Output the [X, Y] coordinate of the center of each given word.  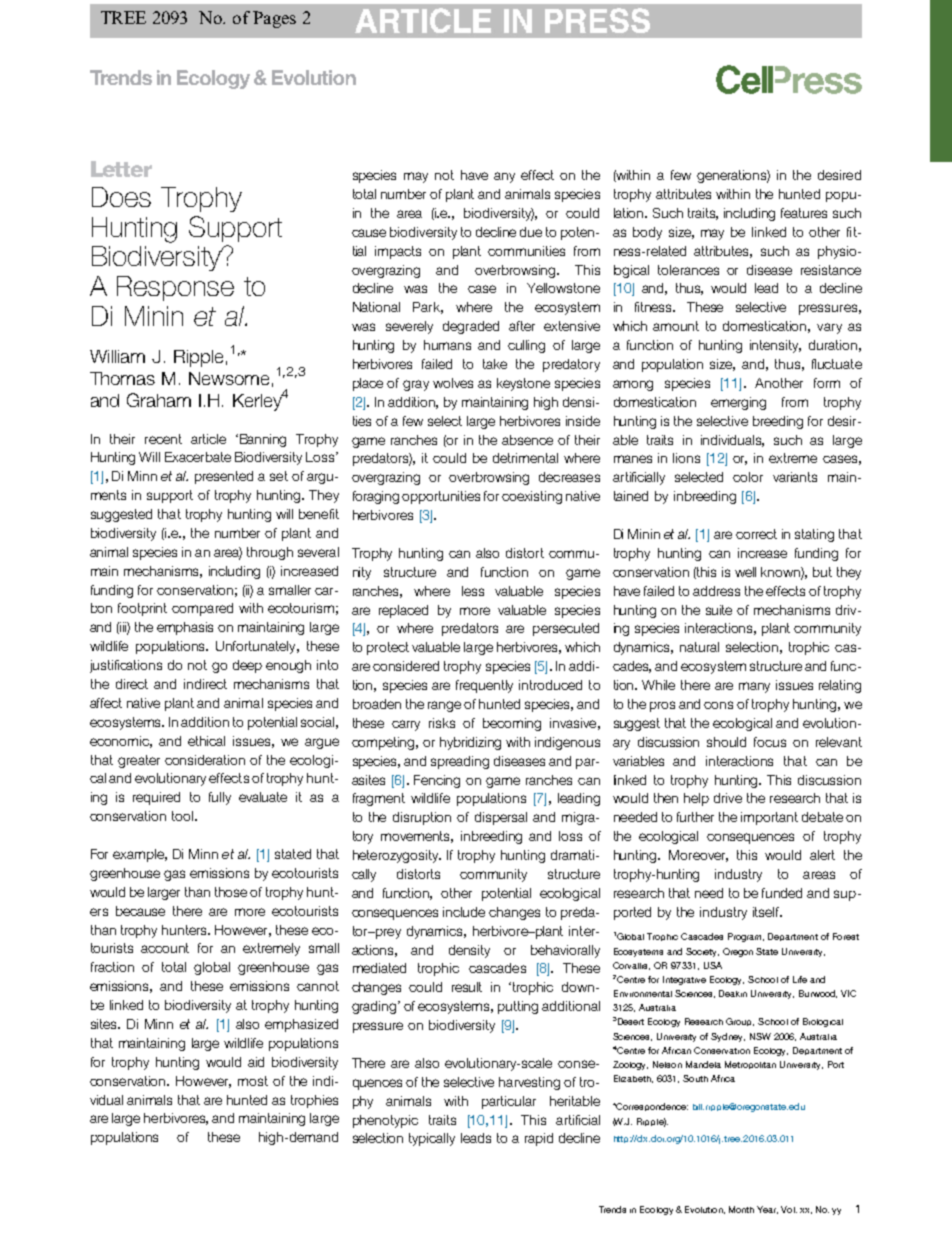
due [531, 232]
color [748, 477]
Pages [274, 19]
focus [770, 742]
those [231, 892]
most [253, 1081]
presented [224, 477]
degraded [471, 327]
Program [746, 937]
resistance [831, 270]
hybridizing [470, 743]
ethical [206, 741]
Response [175, 288]
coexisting [532, 497]
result [467, 987]
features [804, 213]
